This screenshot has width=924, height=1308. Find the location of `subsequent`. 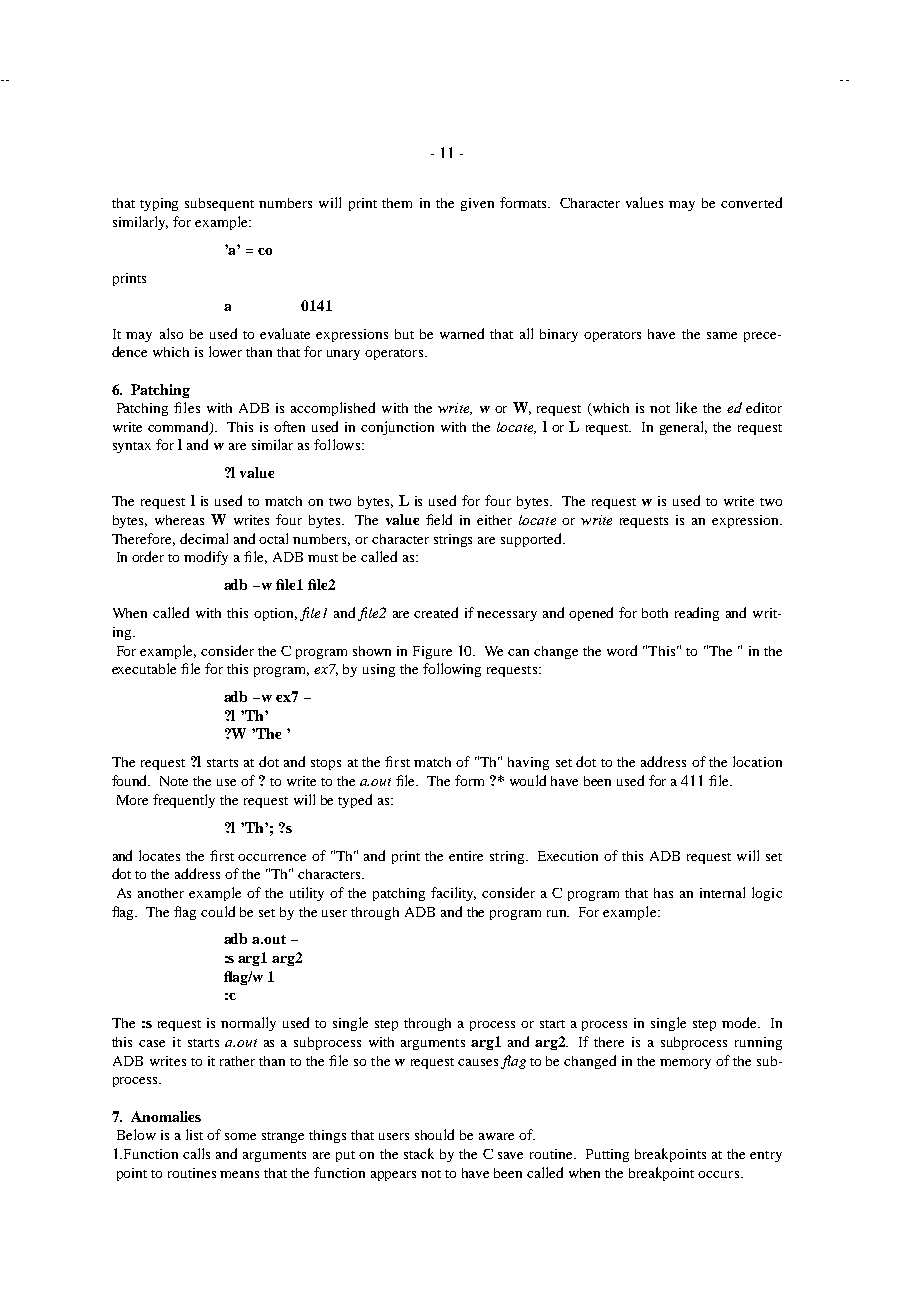

subsequent is located at coordinates (219, 204).
